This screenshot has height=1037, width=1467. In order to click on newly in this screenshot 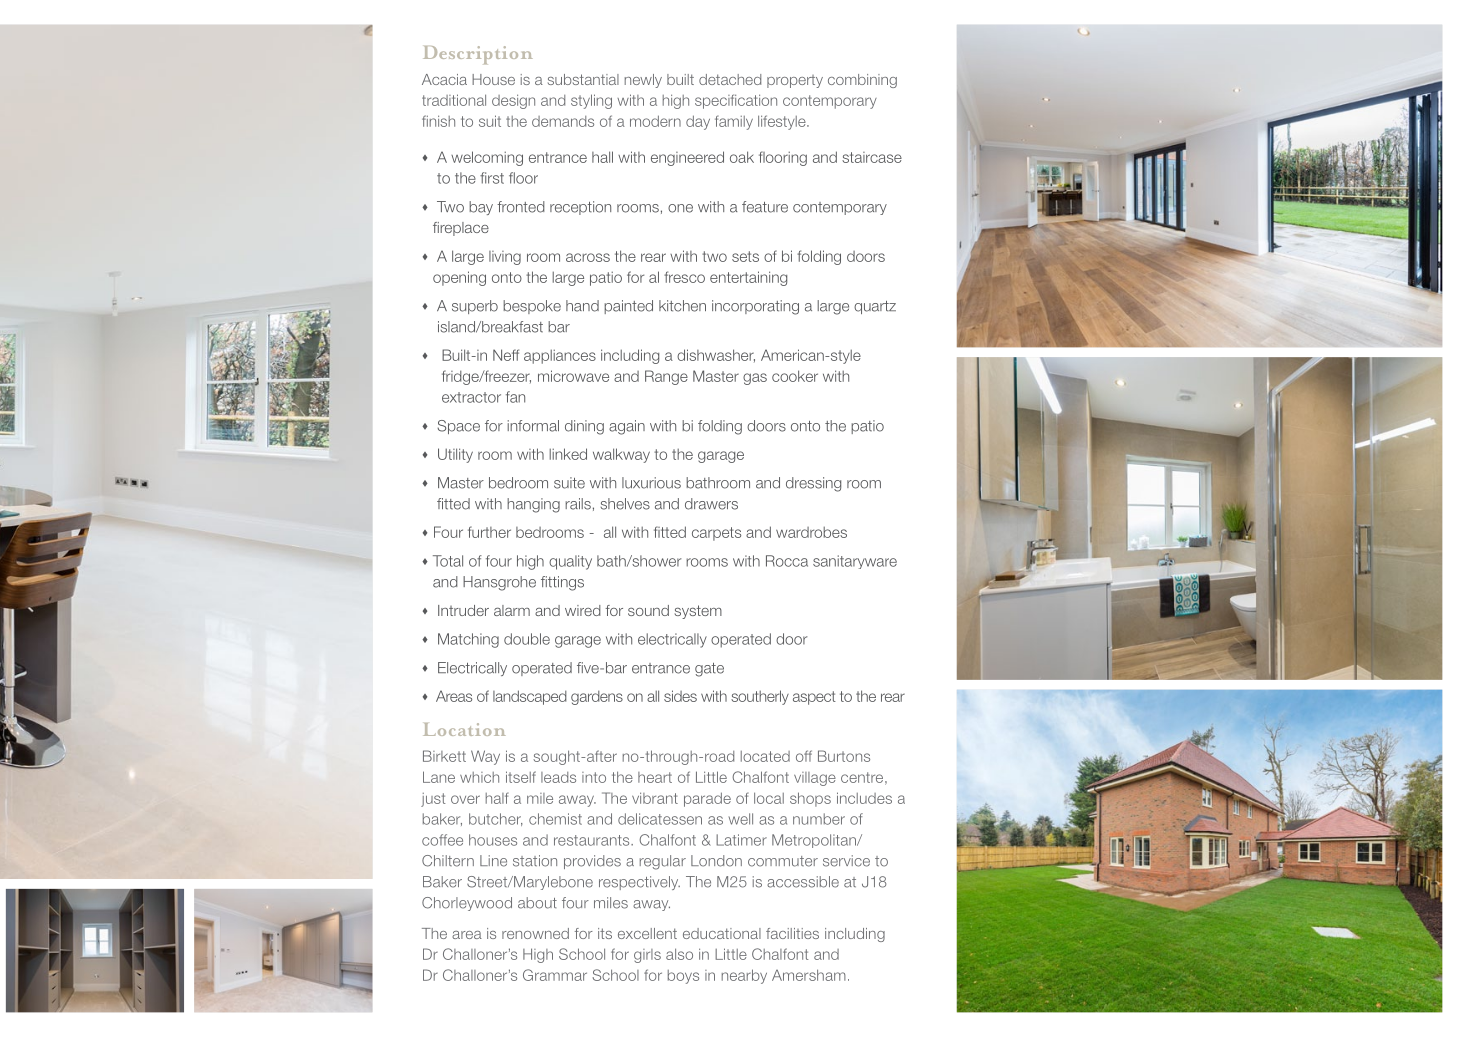, I will do `click(643, 81)`.
